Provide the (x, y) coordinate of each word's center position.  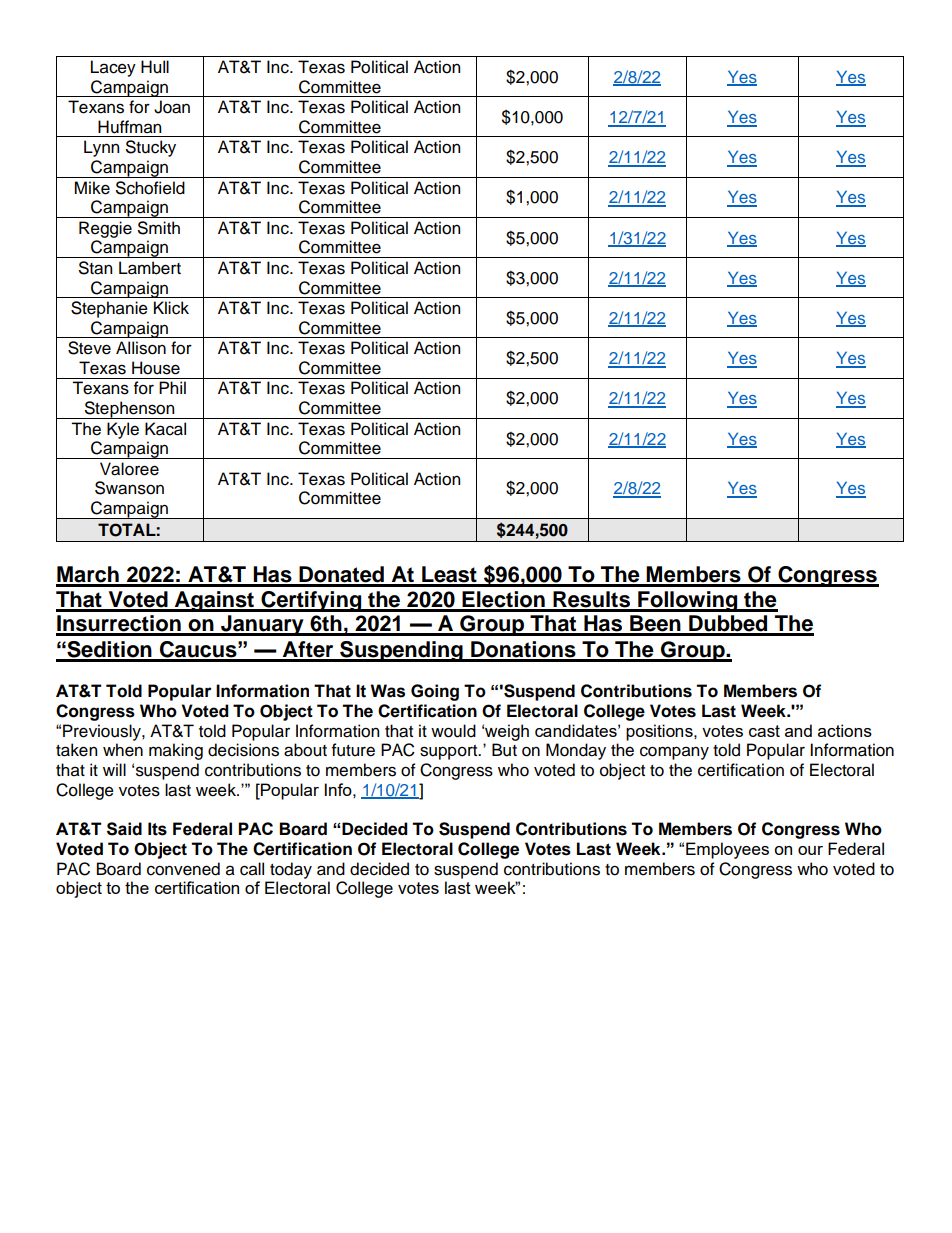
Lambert (150, 268)
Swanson (129, 488)
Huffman (129, 127)
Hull (155, 67)
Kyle (123, 430)
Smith (159, 228)
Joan (172, 107)
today (291, 870)
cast (764, 731)
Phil (172, 387)
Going (435, 692)
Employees (727, 850)
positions (660, 732)
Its (157, 829)
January (262, 625)
